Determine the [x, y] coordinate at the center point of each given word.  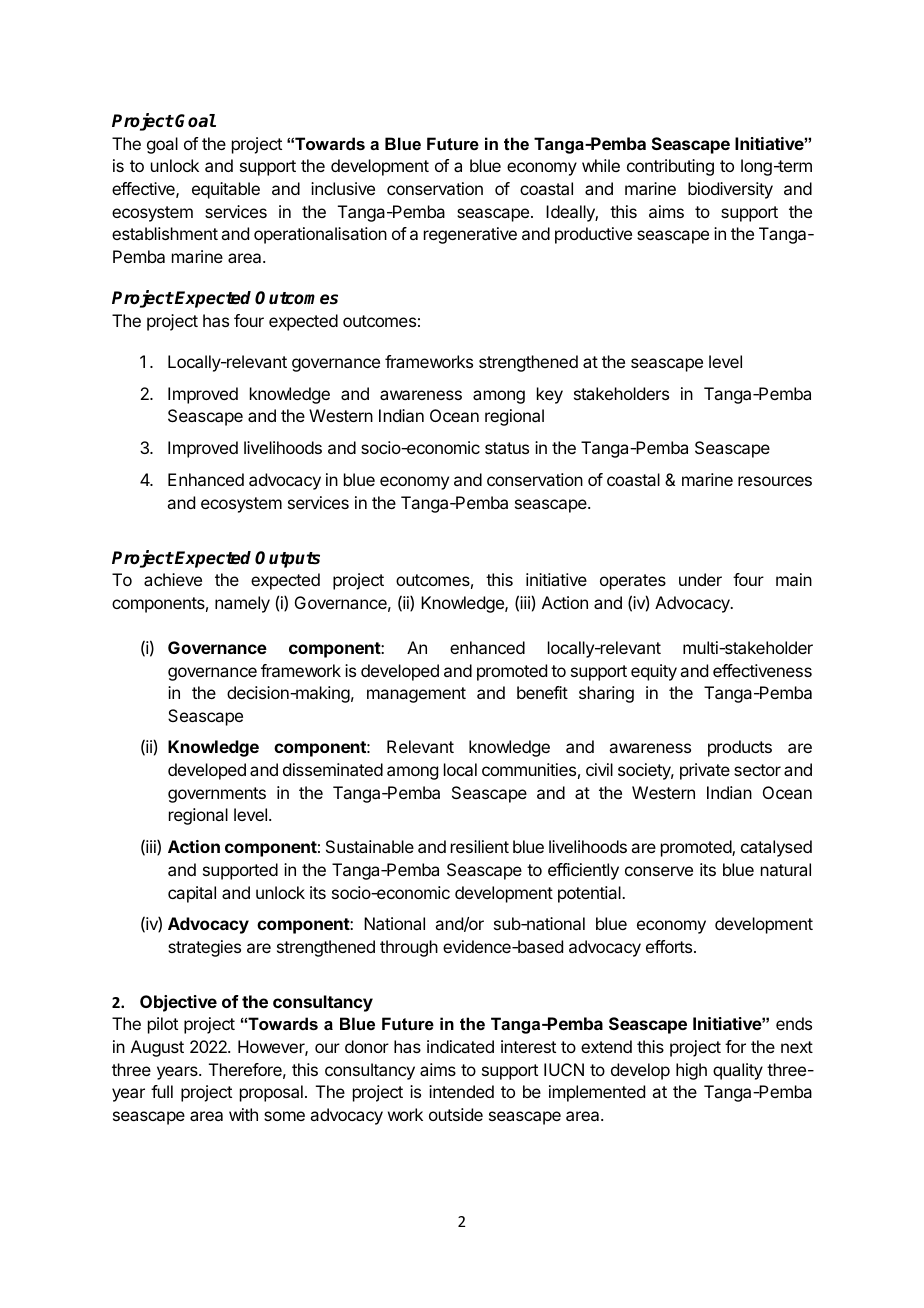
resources [775, 481]
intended [461, 1091]
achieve [173, 579]
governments [217, 795]
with [243, 1114]
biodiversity [730, 190]
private [705, 771]
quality [738, 1071]
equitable [226, 190]
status [507, 448]
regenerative [470, 235]
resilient [480, 846]
